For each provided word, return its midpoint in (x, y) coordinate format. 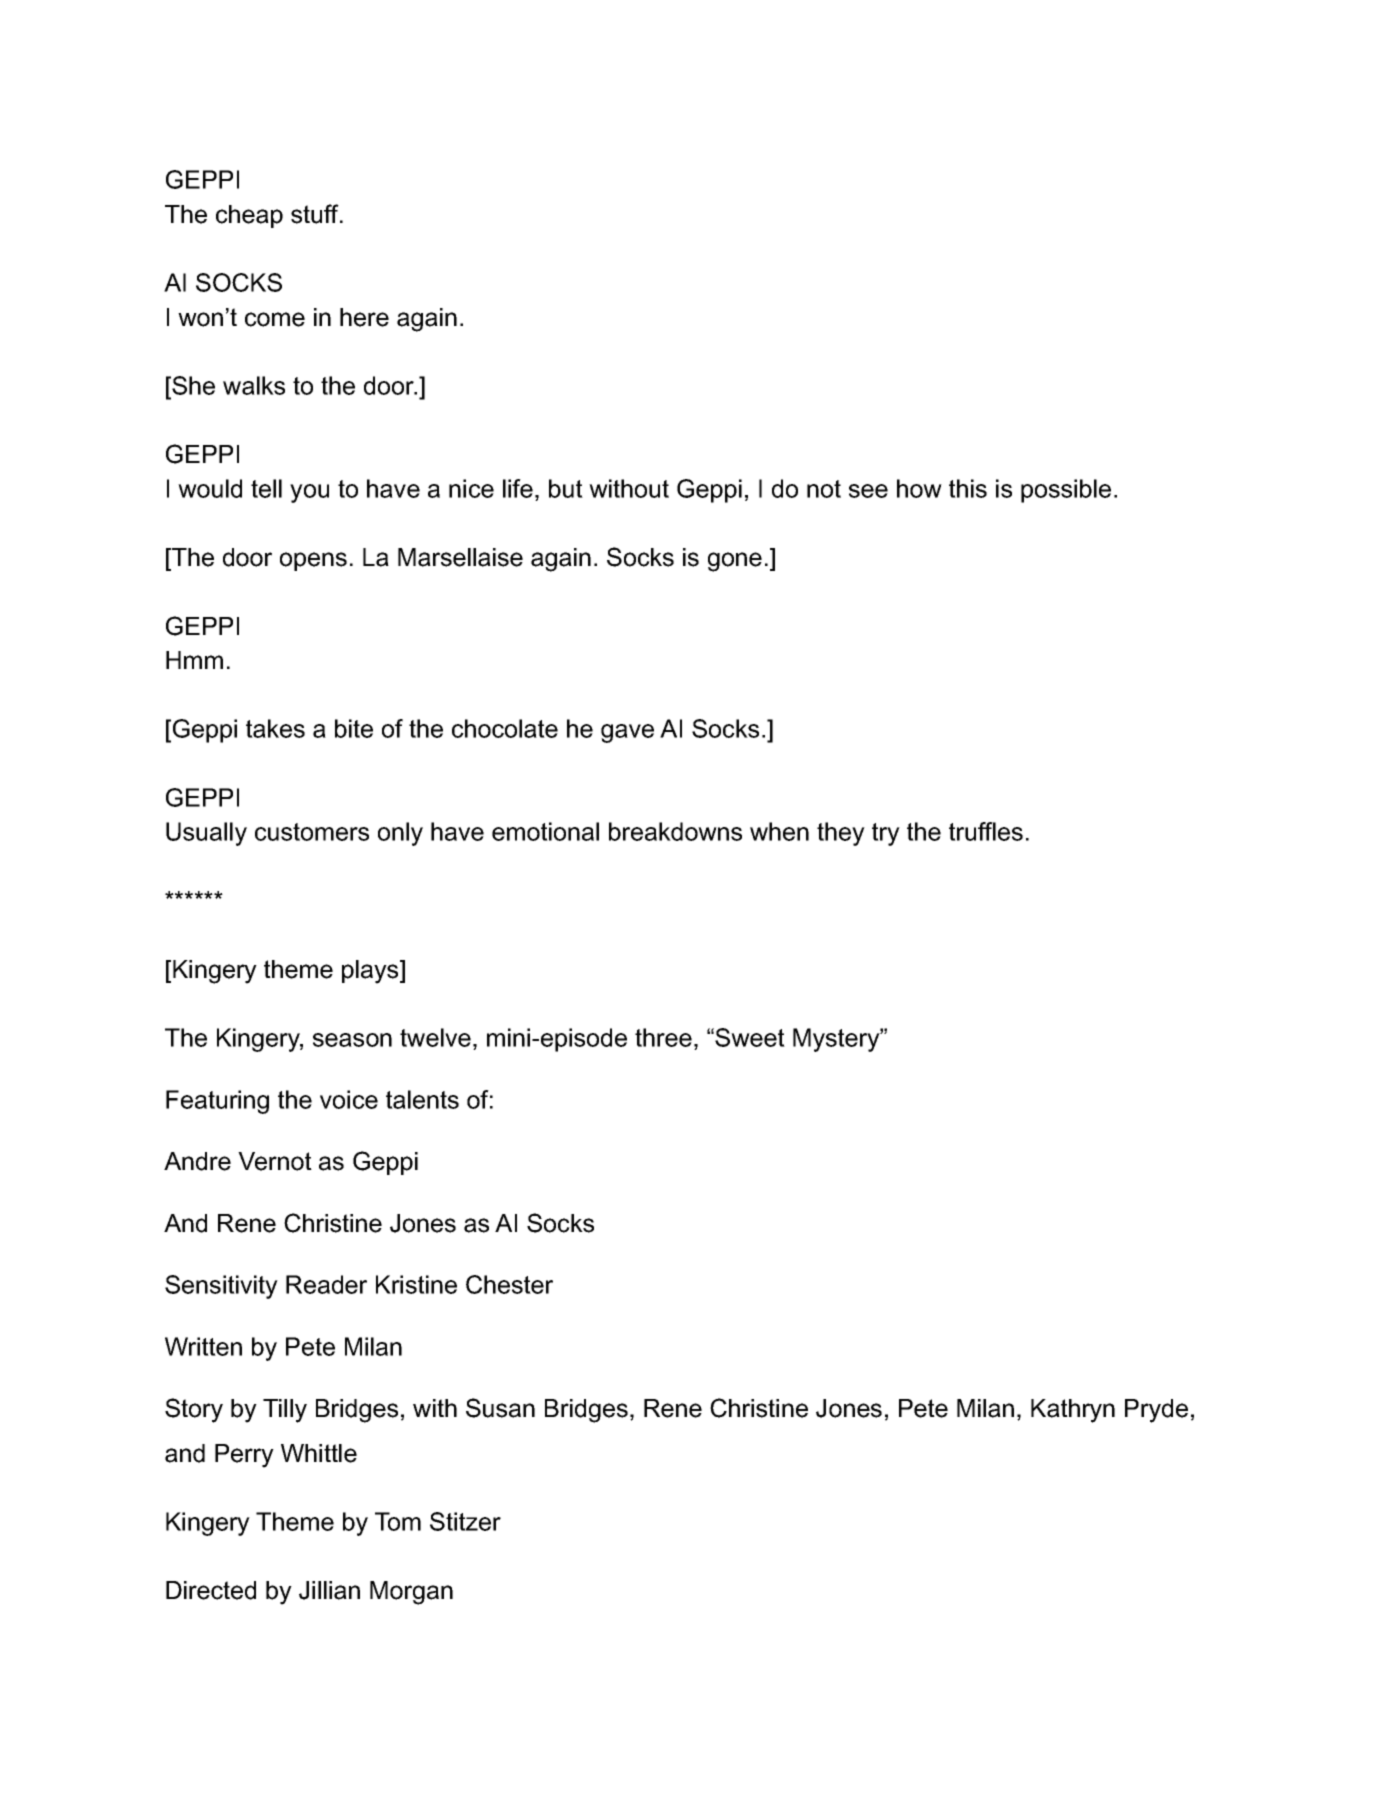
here (364, 317)
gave (627, 733)
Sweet (750, 1037)
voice (349, 1099)
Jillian (329, 1590)
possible (1066, 491)
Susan (500, 1408)
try (886, 834)
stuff (316, 214)
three (663, 1037)
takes (275, 728)
